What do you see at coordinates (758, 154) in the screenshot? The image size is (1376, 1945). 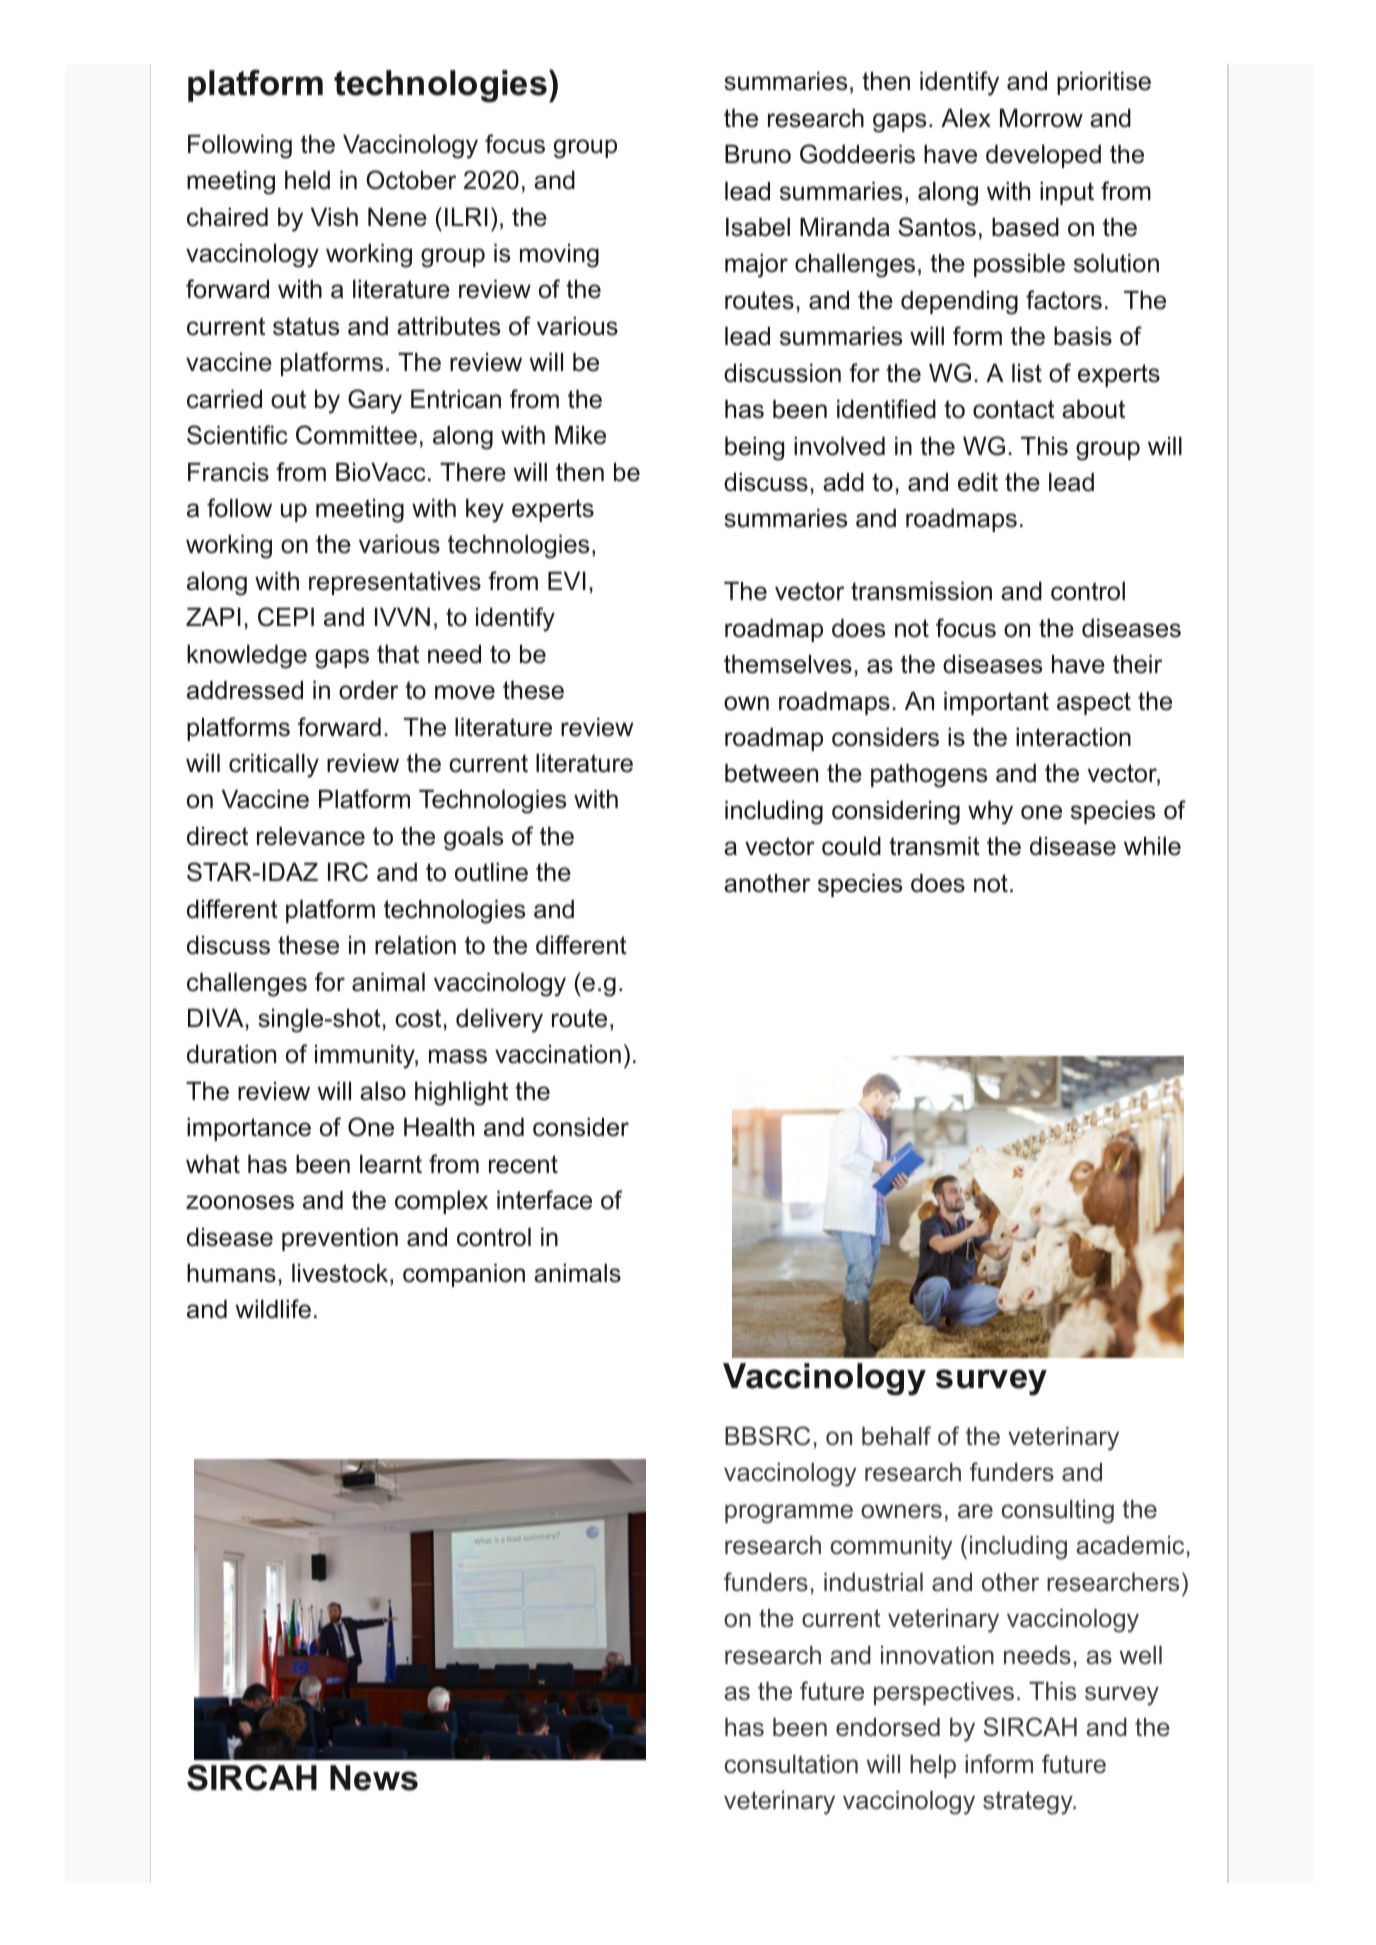 I see `Bruno` at bounding box center [758, 154].
